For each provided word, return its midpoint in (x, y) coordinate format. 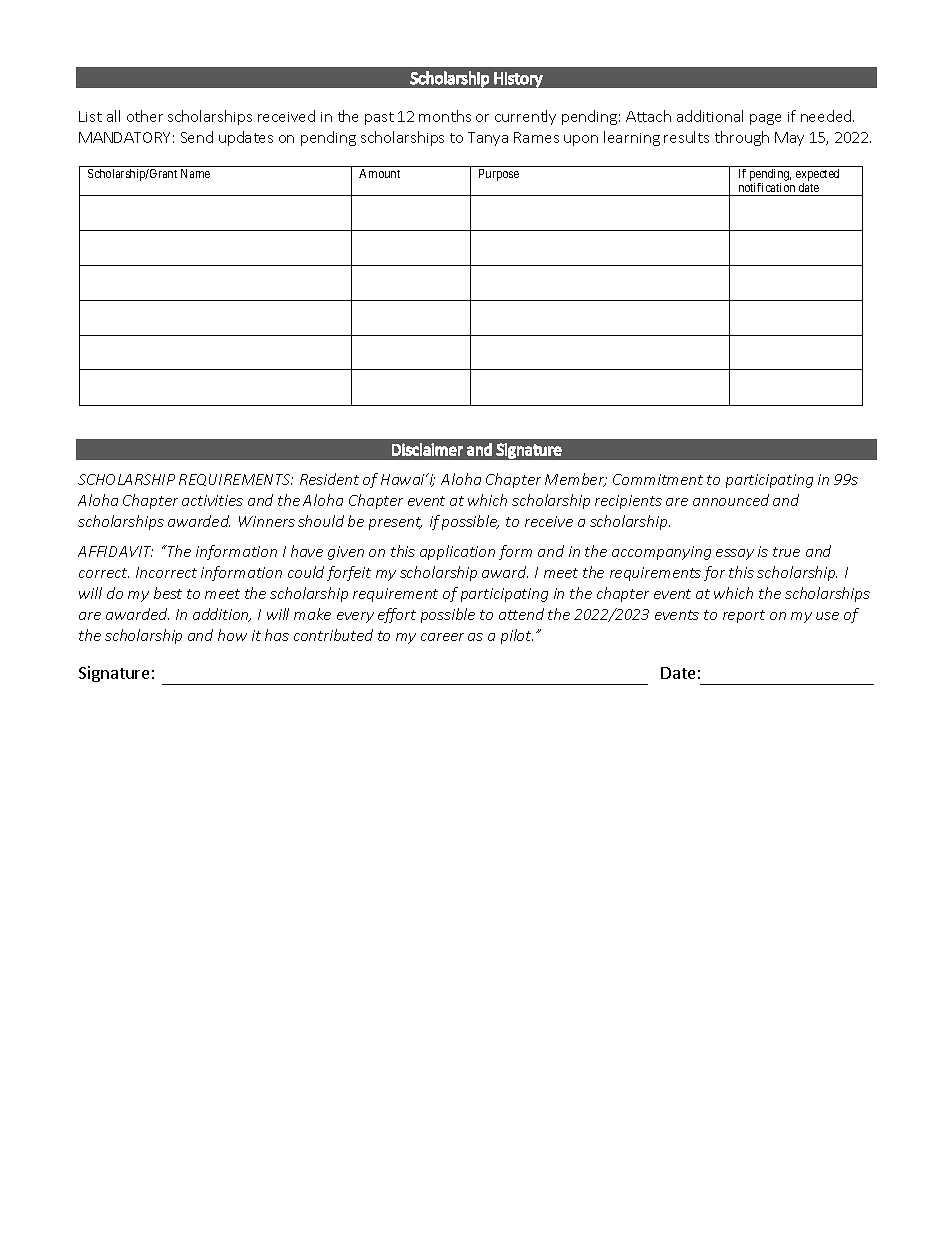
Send (197, 137)
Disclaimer (427, 449)
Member (576, 480)
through (742, 138)
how (232, 635)
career (442, 637)
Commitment (658, 479)
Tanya (488, 139)
